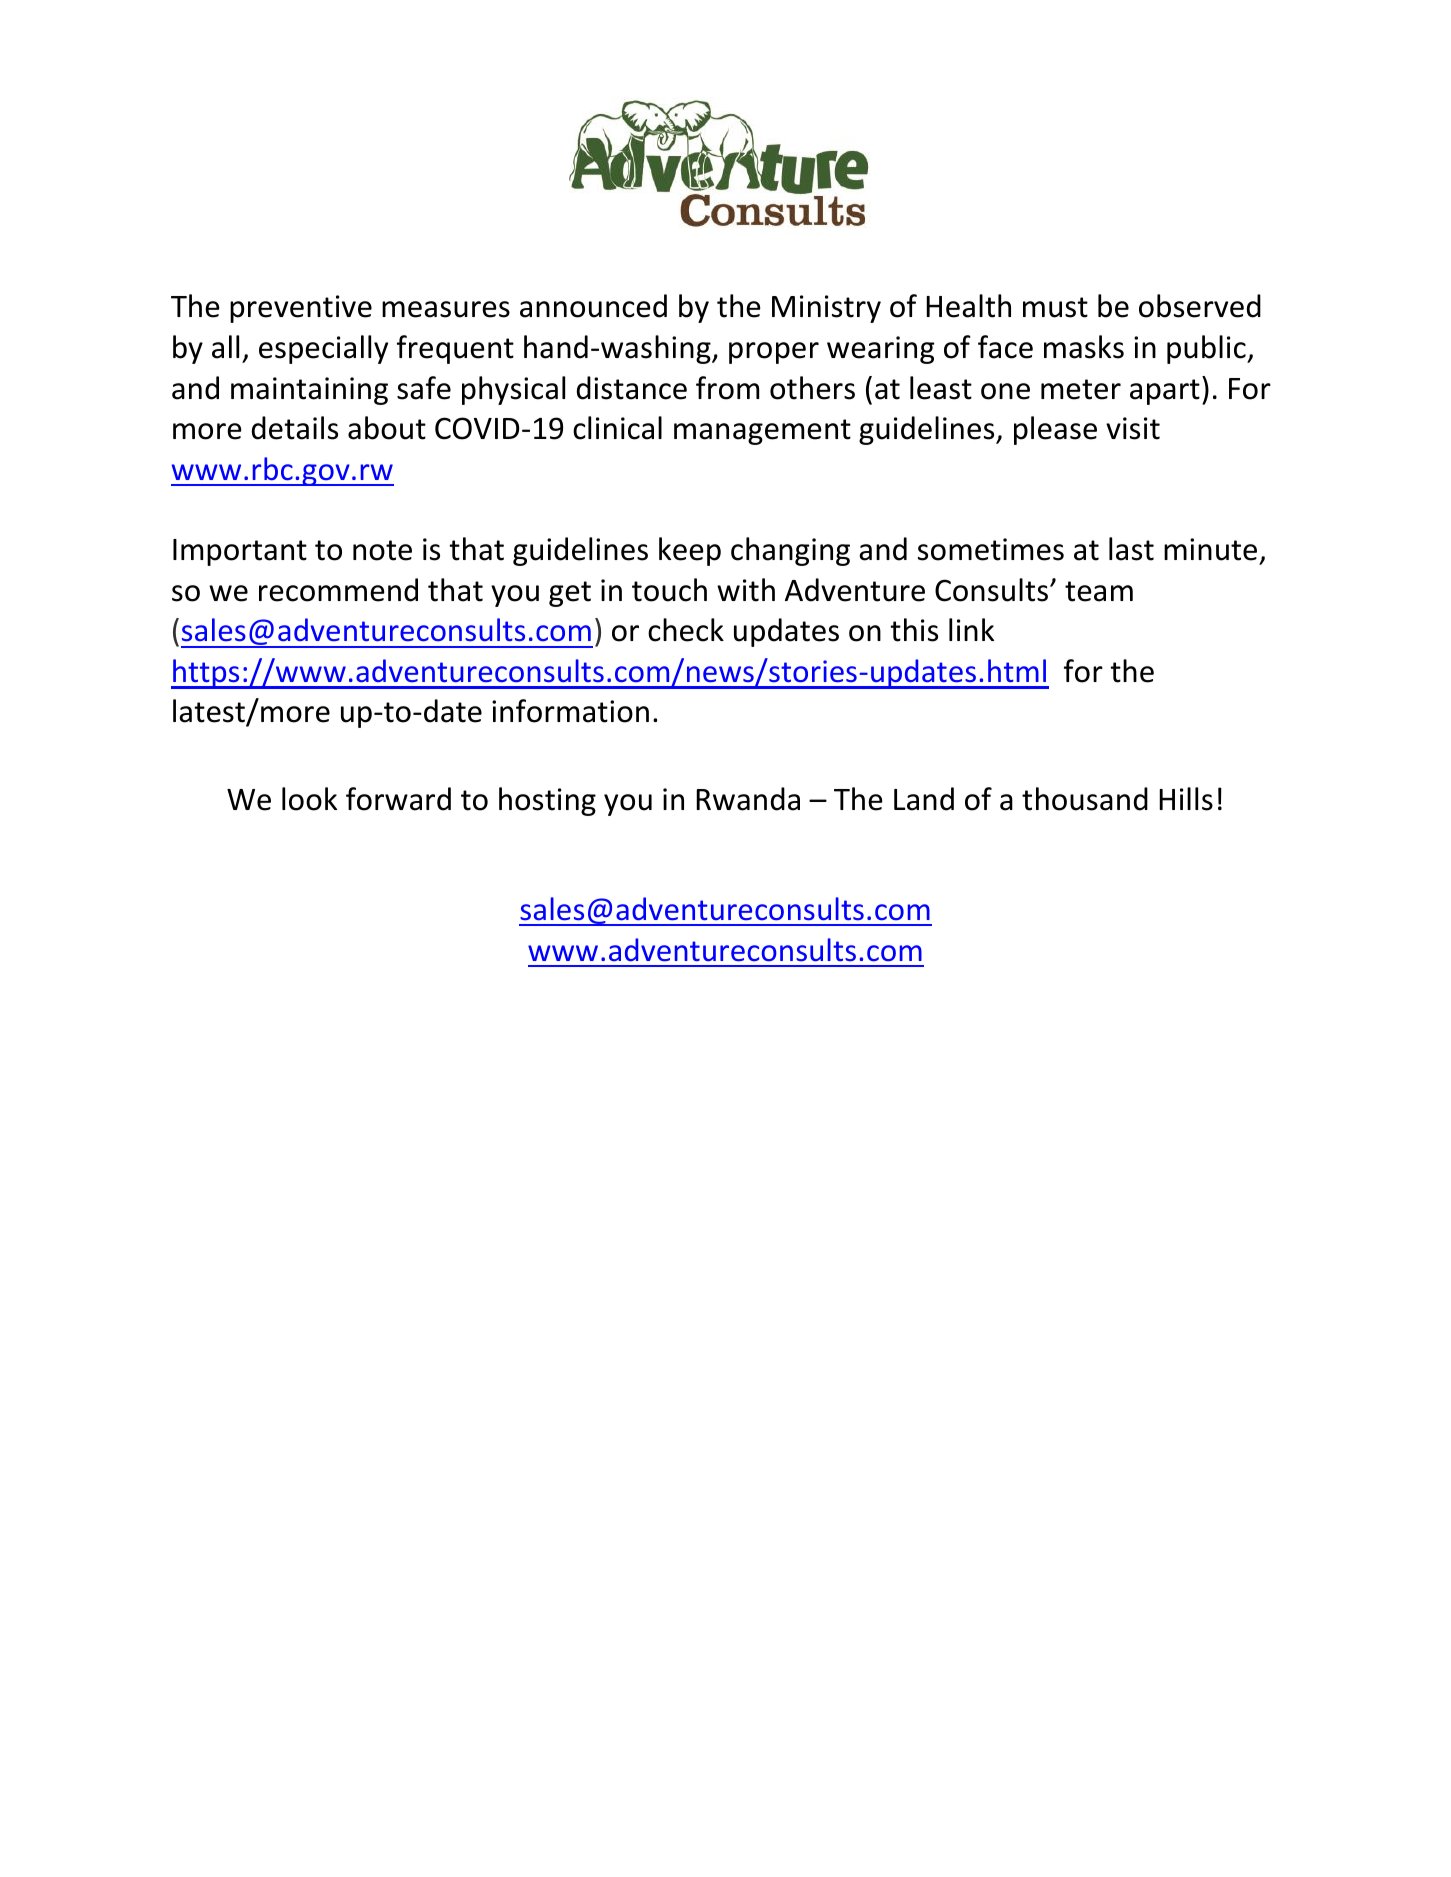 The width and height of the screenshot is (1451, 1877). Describe the element at coordinates (748, 799) in the screenshot. I see `Rwanda` at that location.
